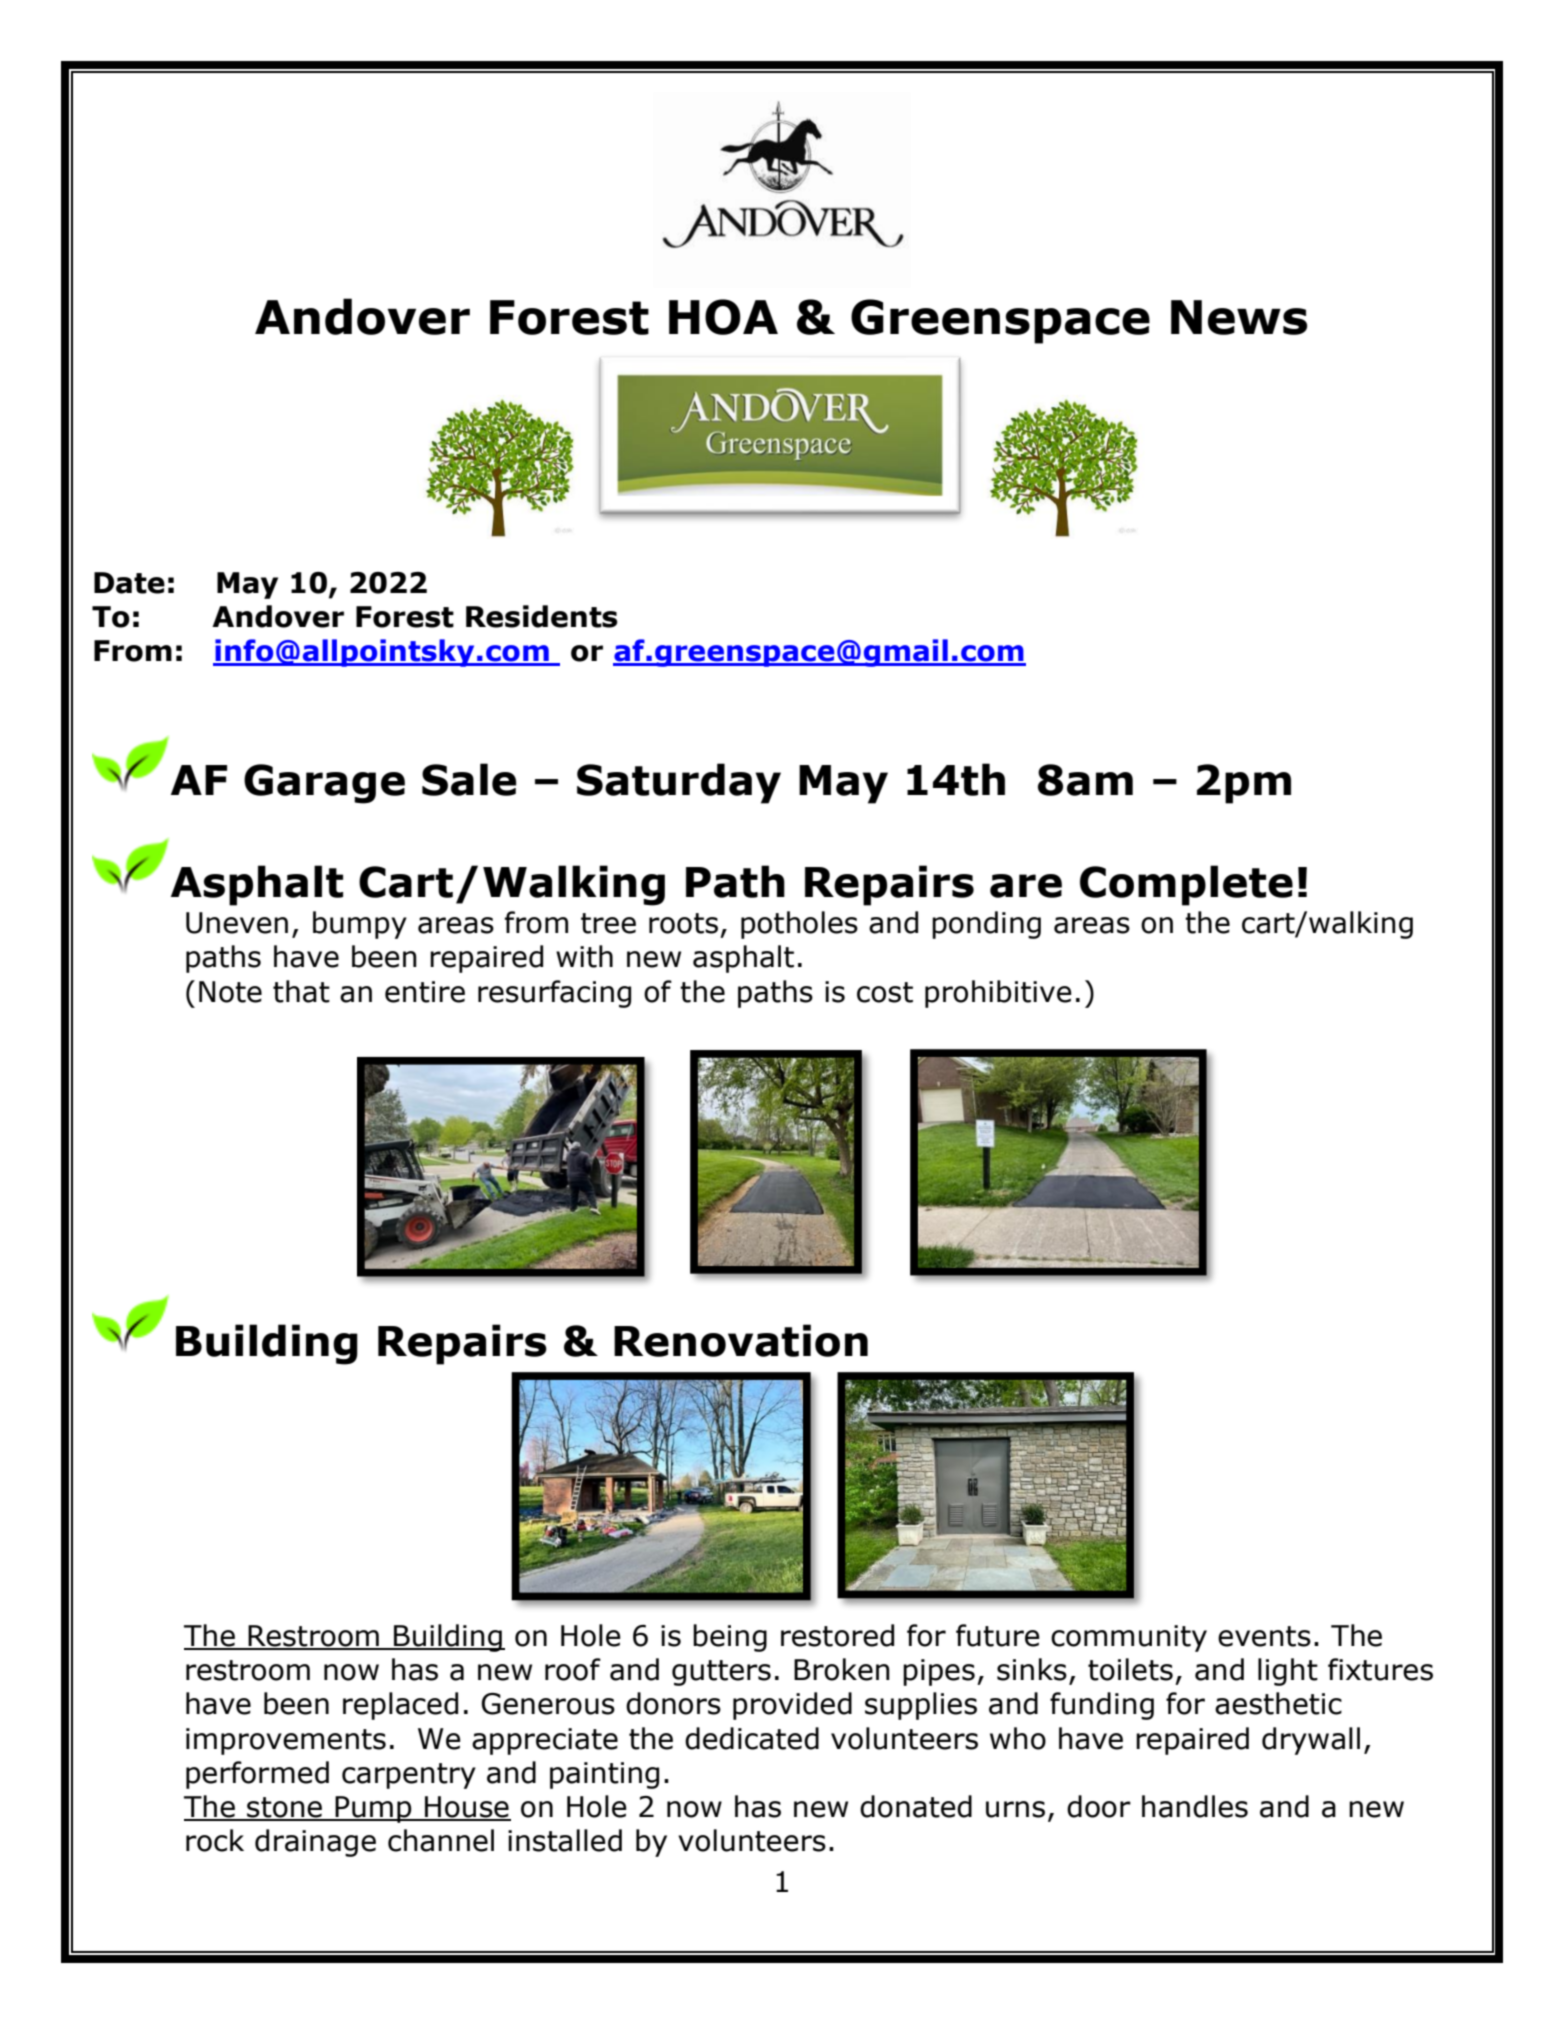 Image resolution: width=1564 pixels, height=2024 pixels. What do you see at coordinates (1264, 1636) in the screenshot?
I see `events` at bounding box center [1264, 1636].
